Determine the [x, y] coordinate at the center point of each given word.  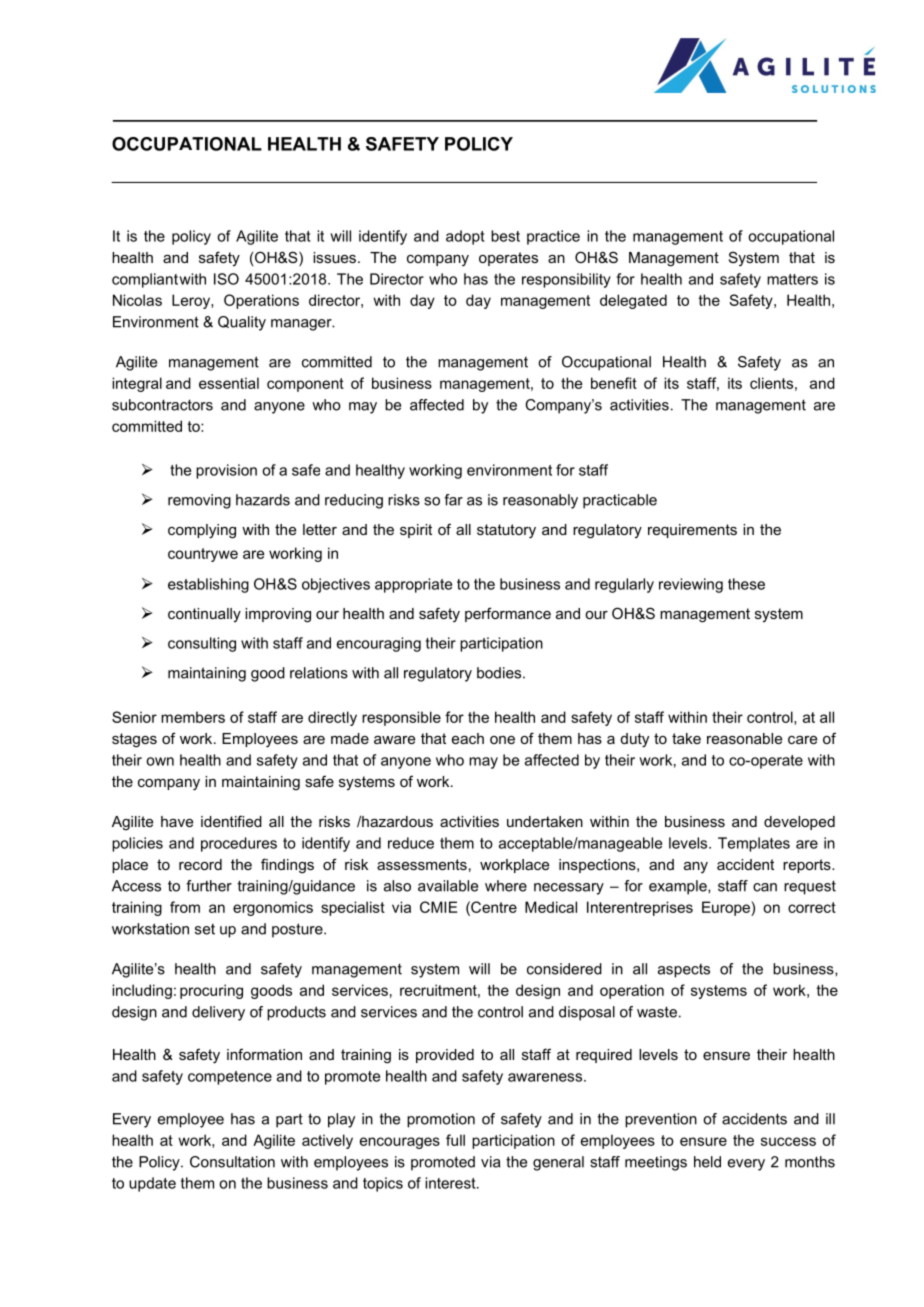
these [746, 584]
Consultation [232, 1162]
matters [792, 279]
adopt [465, 237]
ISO [226, 279]
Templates [754, 844]
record [200, 864]
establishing [208, 585]
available [448, 886]
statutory [506, 531]
